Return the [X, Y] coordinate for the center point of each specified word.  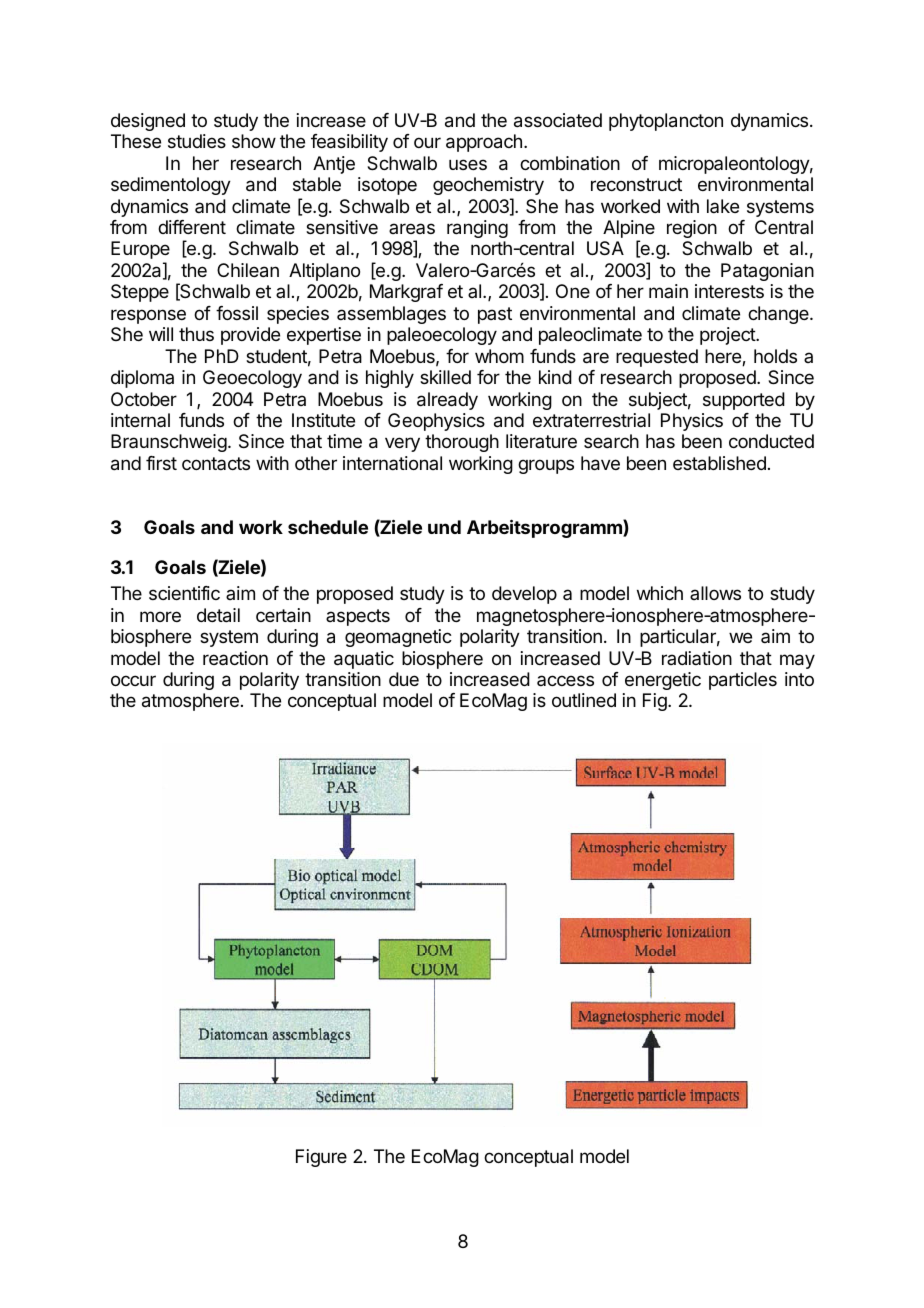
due [404, 679]
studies [197, 141]
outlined [584, 700]
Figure [321, 1158]
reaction [235, 658]
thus [196, 334]
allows [715, 593]
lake [723, 206]
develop [524, 595]
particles [743, 681]
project [728, 336]
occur [133, 680]
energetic [663, 681]
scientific [184, 593]
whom [499, 356]
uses [468, 164]
